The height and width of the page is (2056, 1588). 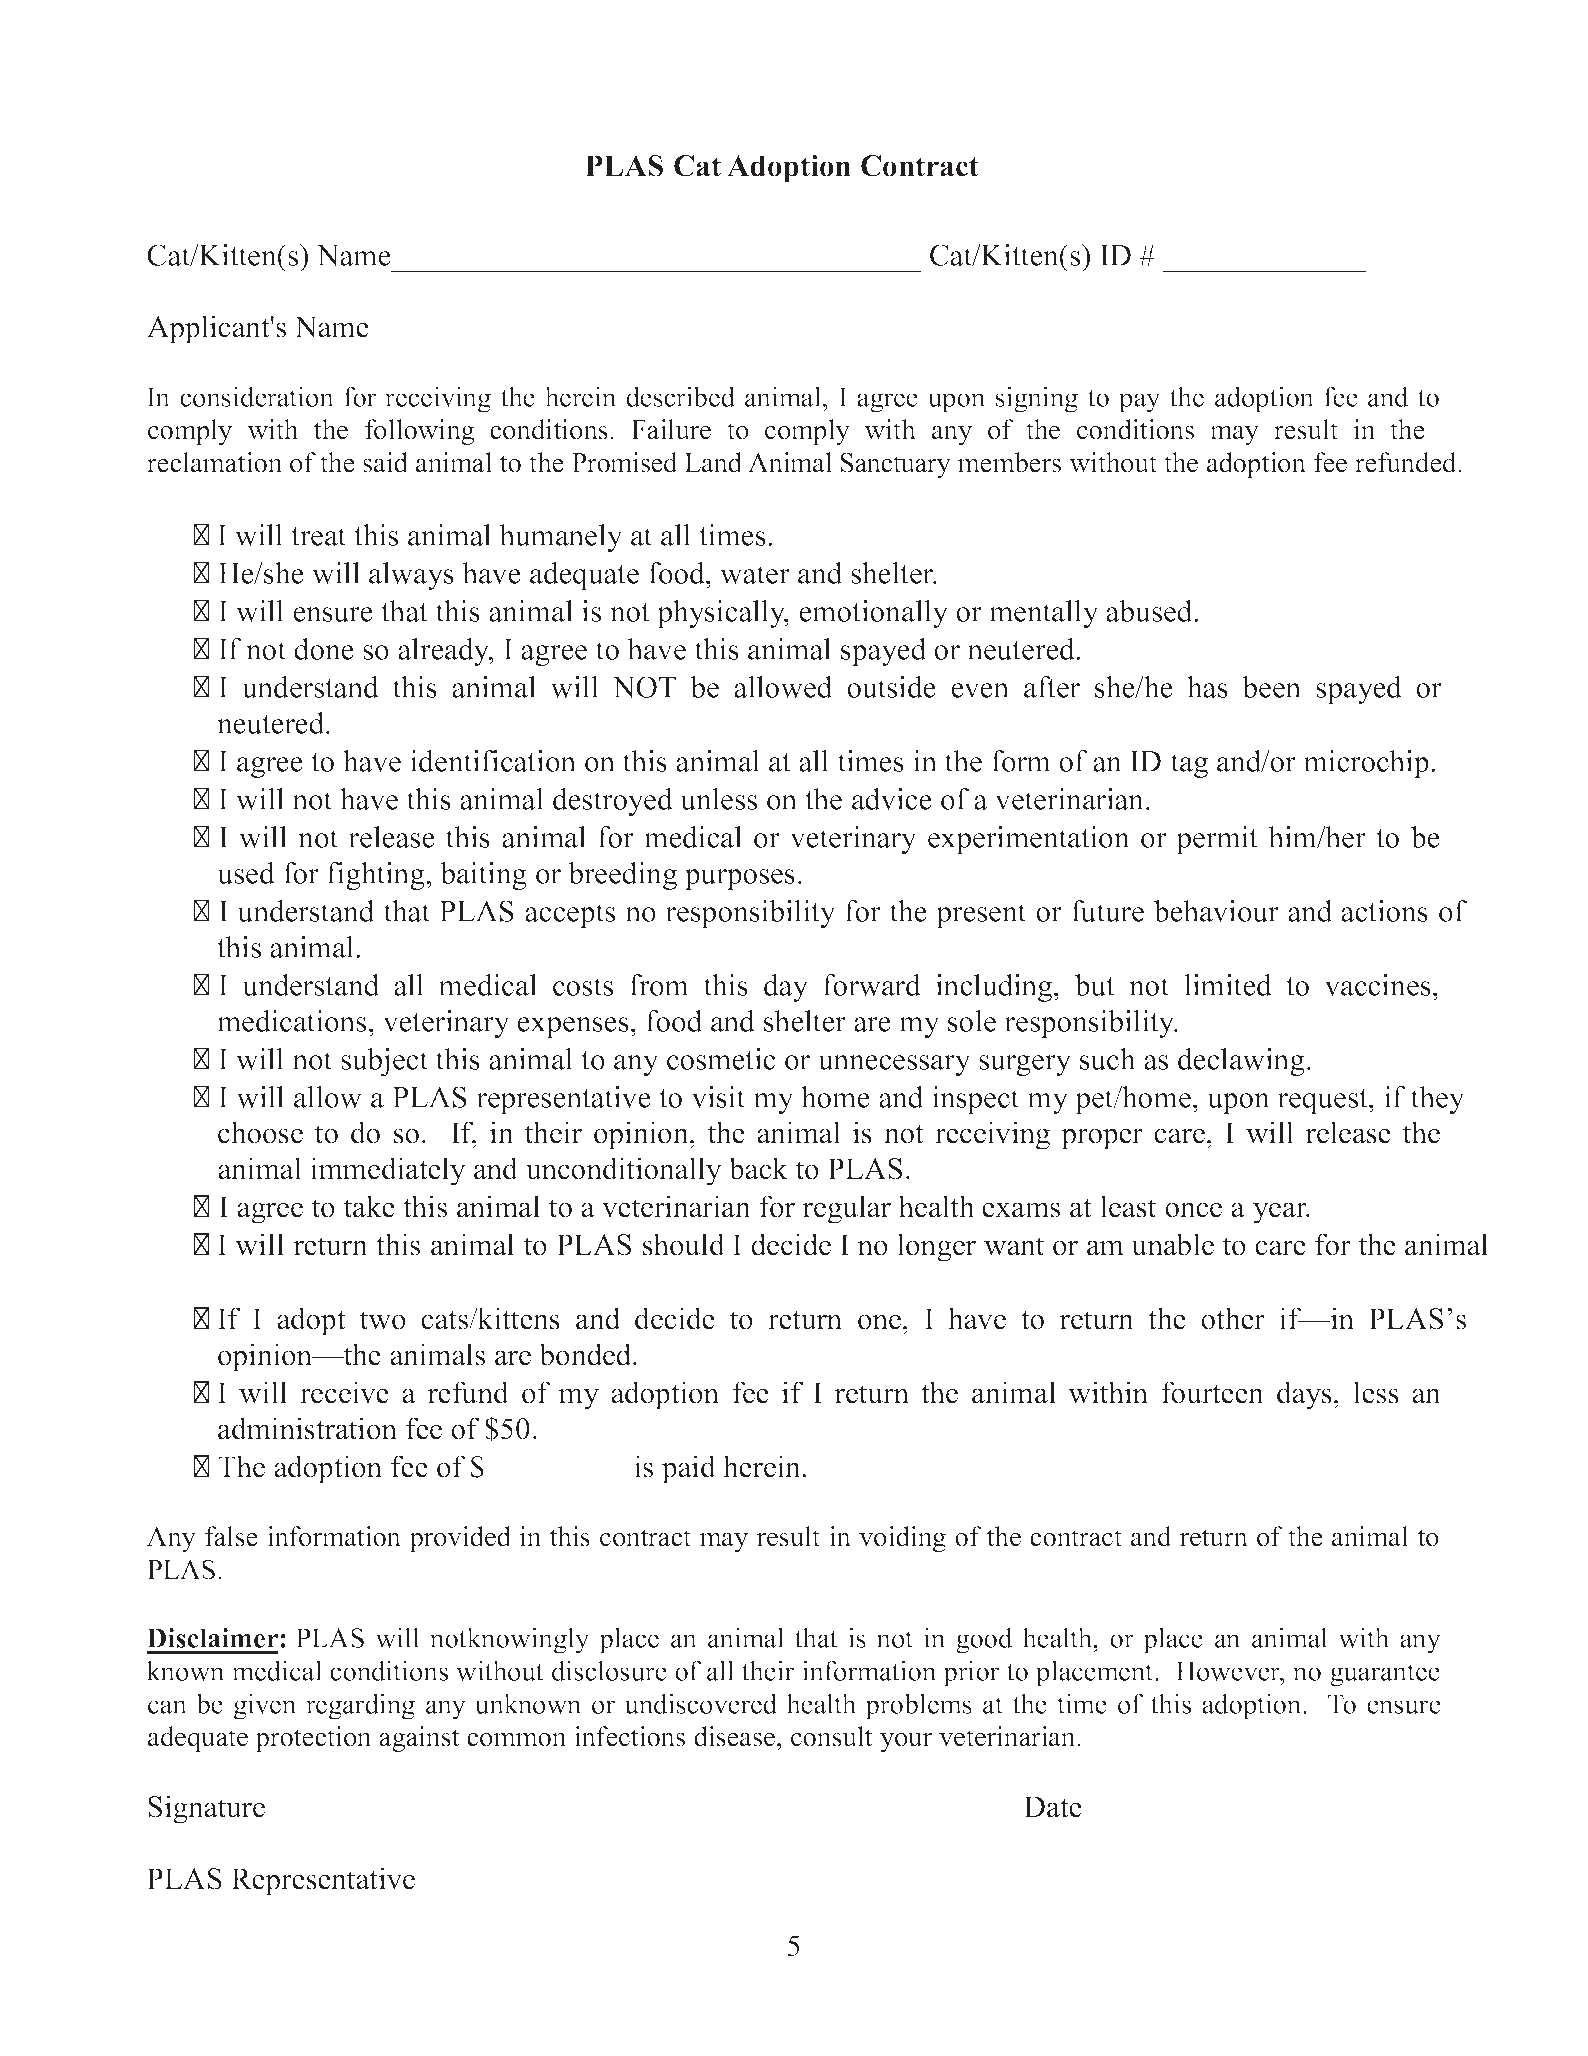 What do you see at coordinates (385, 462) in the page?
I see `said` at bounding box center [385, 462].
